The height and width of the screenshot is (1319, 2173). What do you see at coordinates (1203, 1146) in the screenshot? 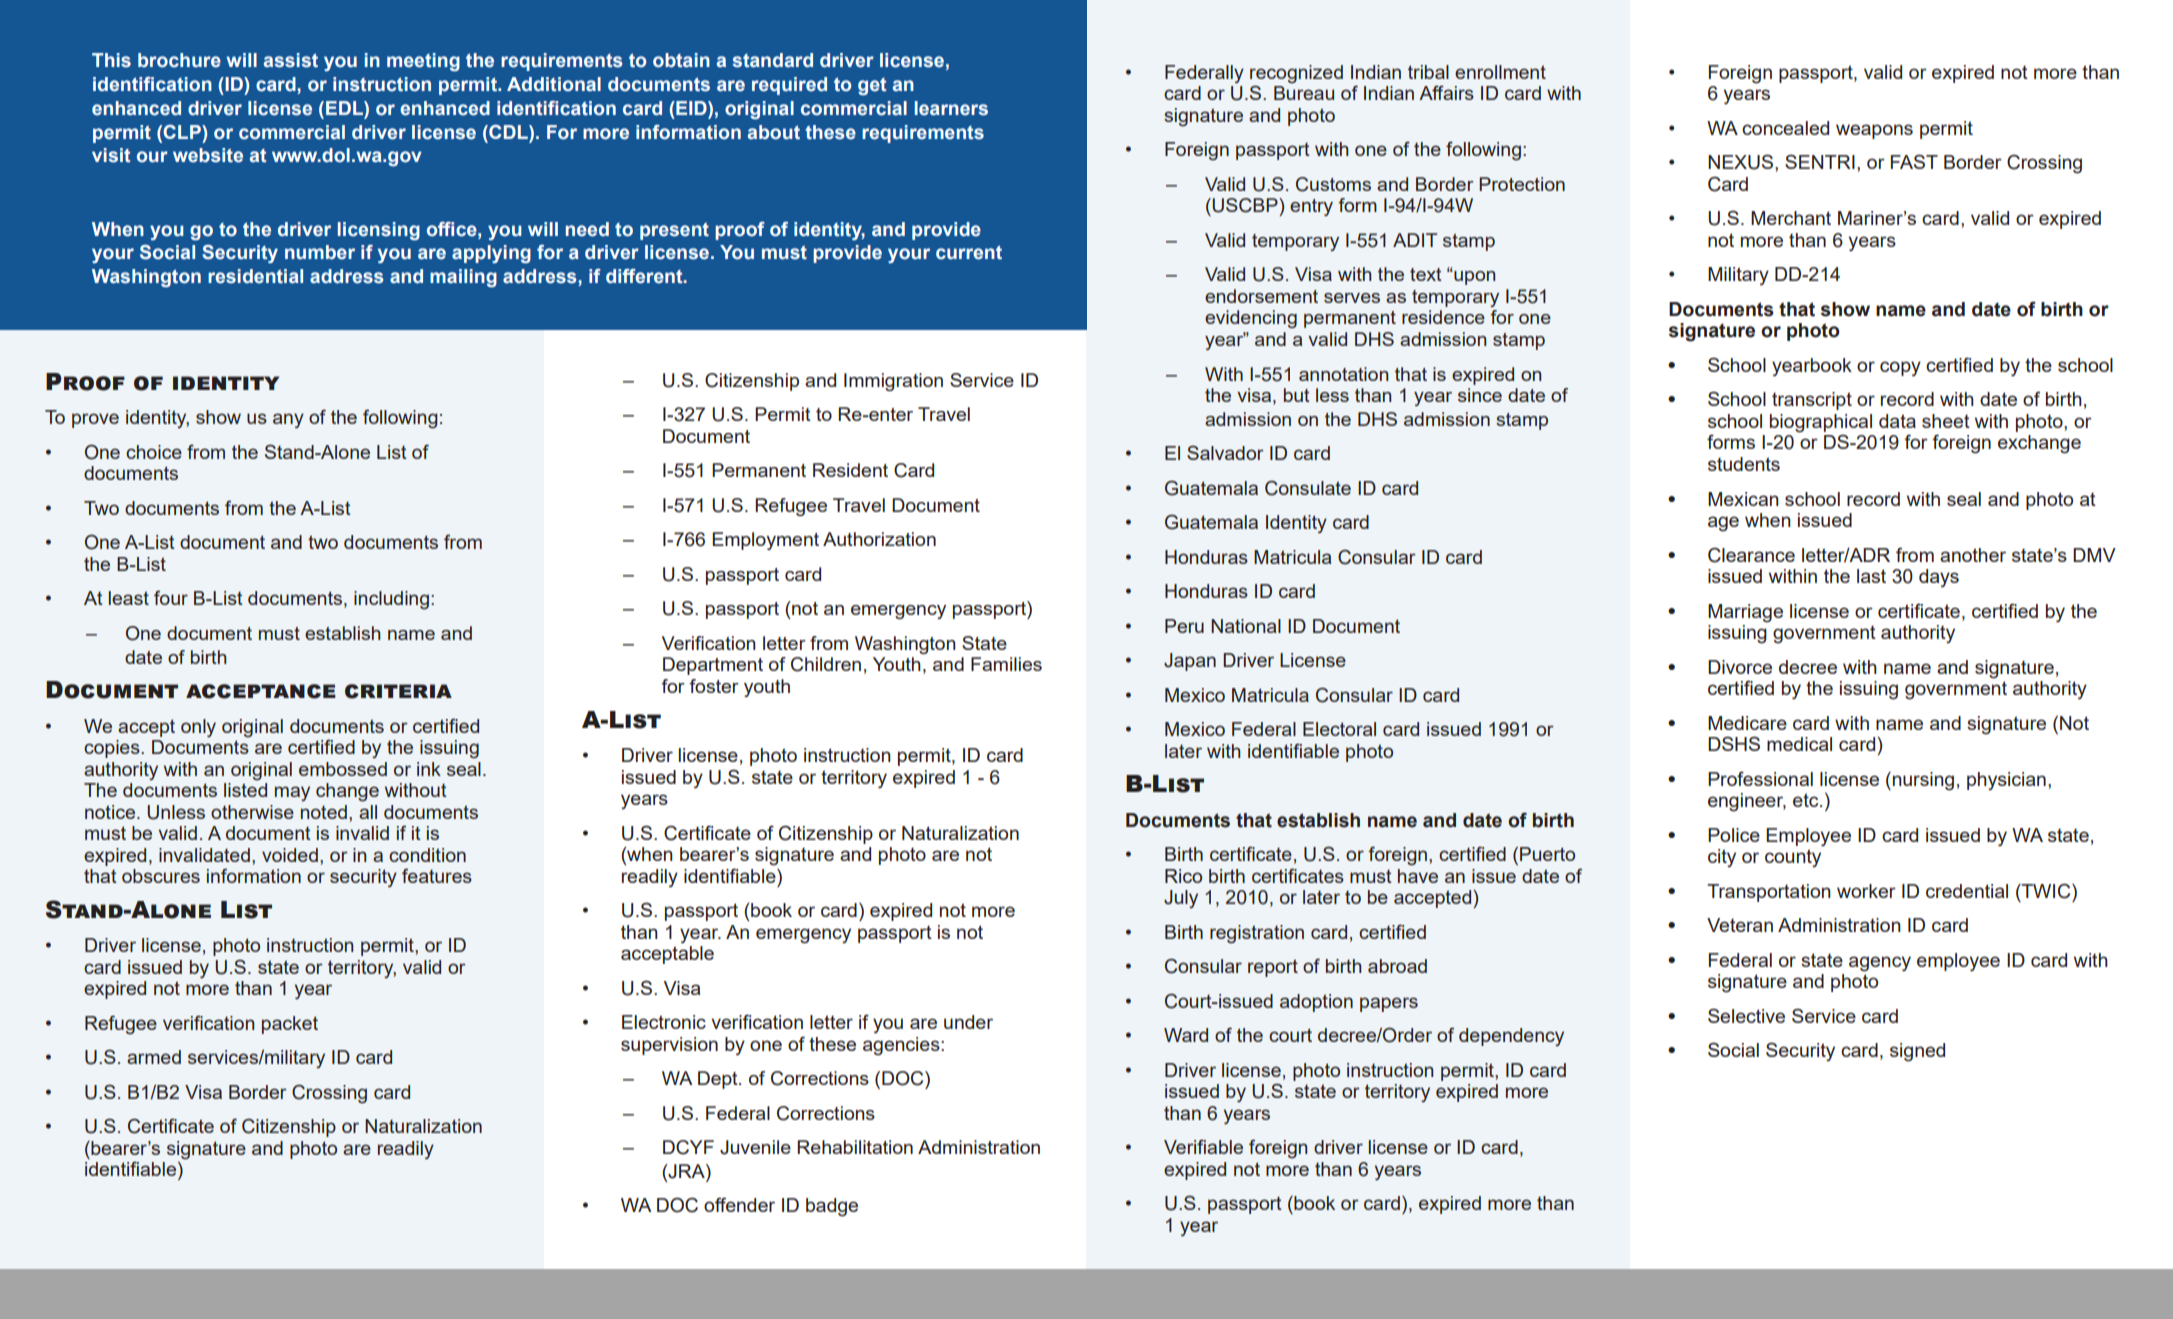
I see `Verifiable` at bounding box center [1203, 1146].
